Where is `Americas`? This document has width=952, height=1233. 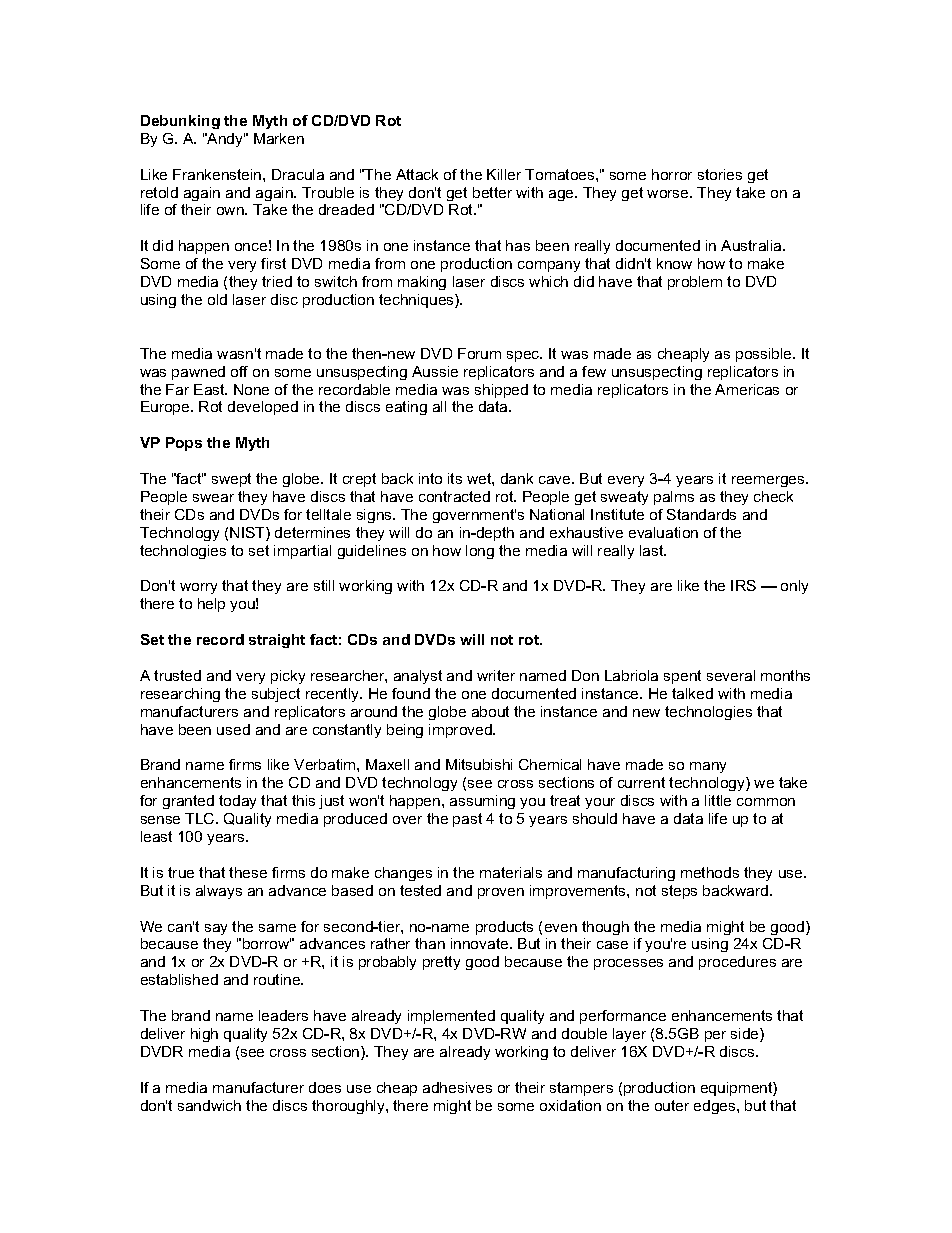
Americas is located at coordinates (747, 389).
